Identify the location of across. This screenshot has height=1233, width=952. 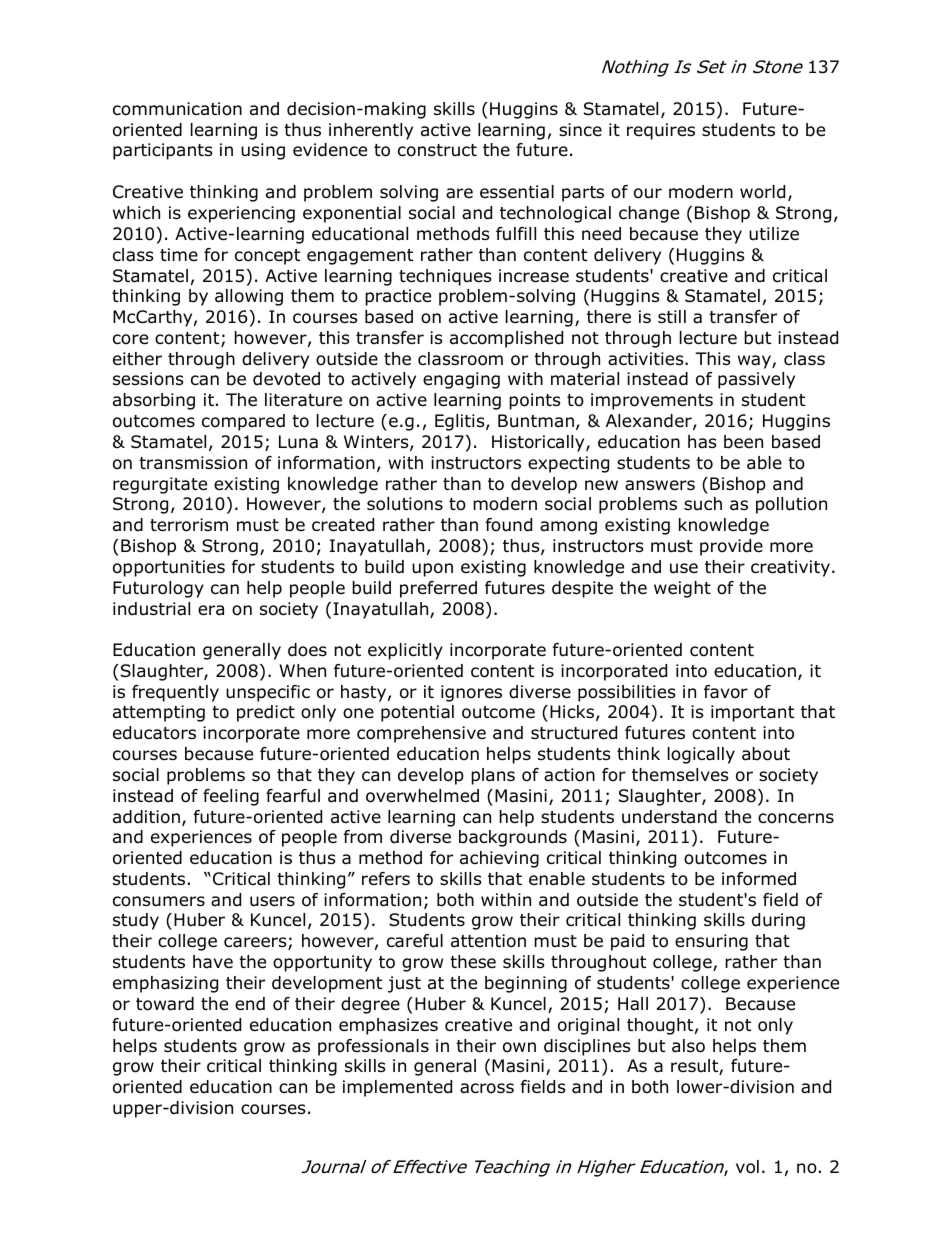
(487, 1088).
